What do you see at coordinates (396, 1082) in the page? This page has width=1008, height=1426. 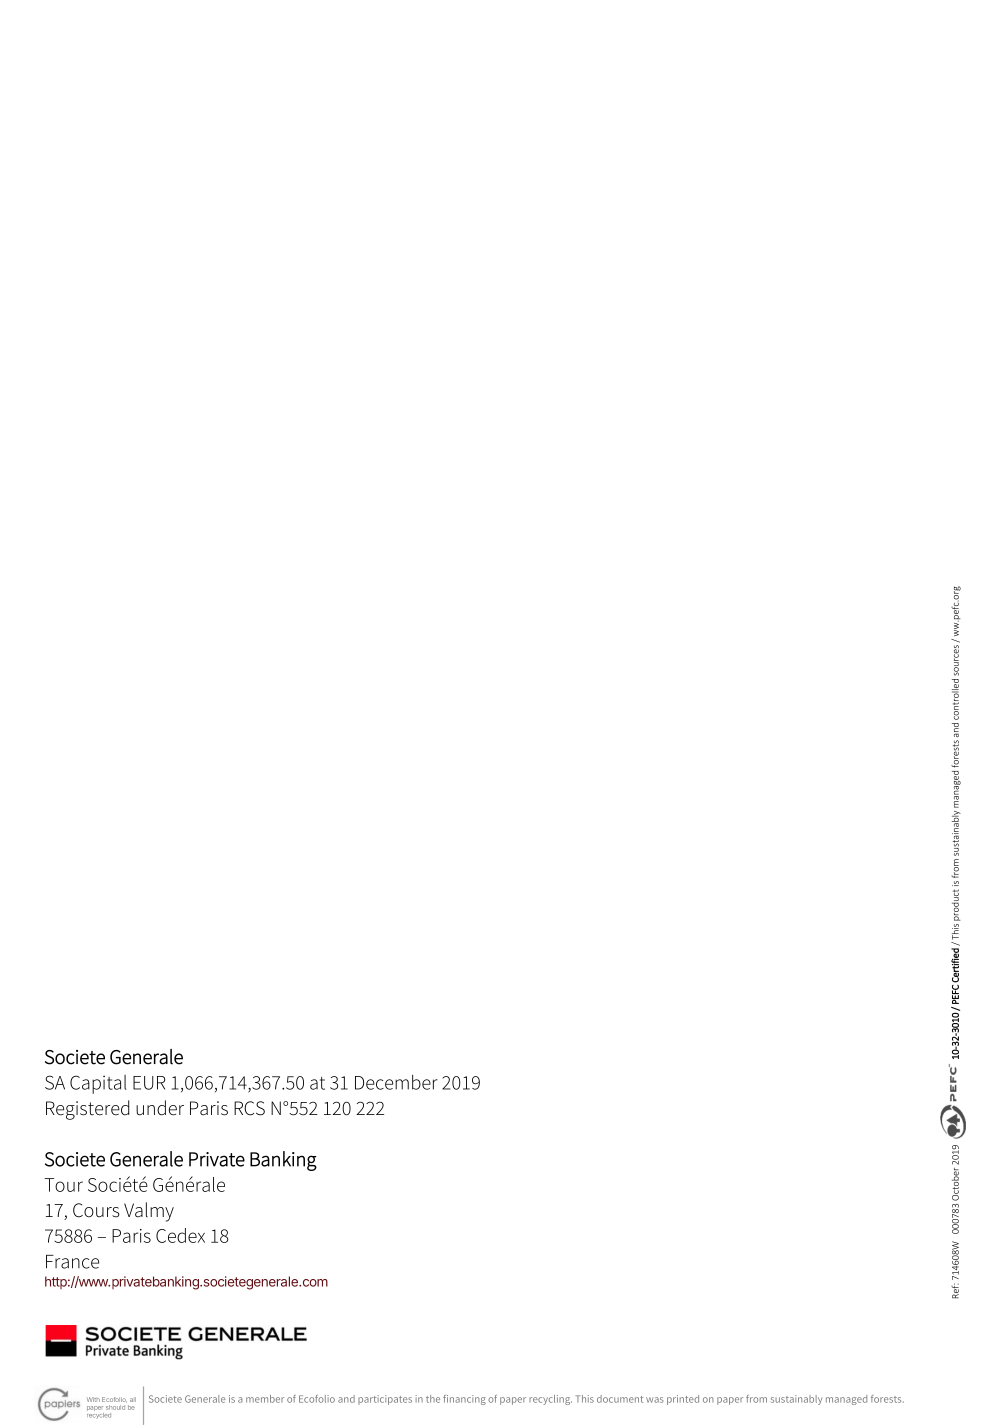 I see `December` at bounding box center [396, 1082].
